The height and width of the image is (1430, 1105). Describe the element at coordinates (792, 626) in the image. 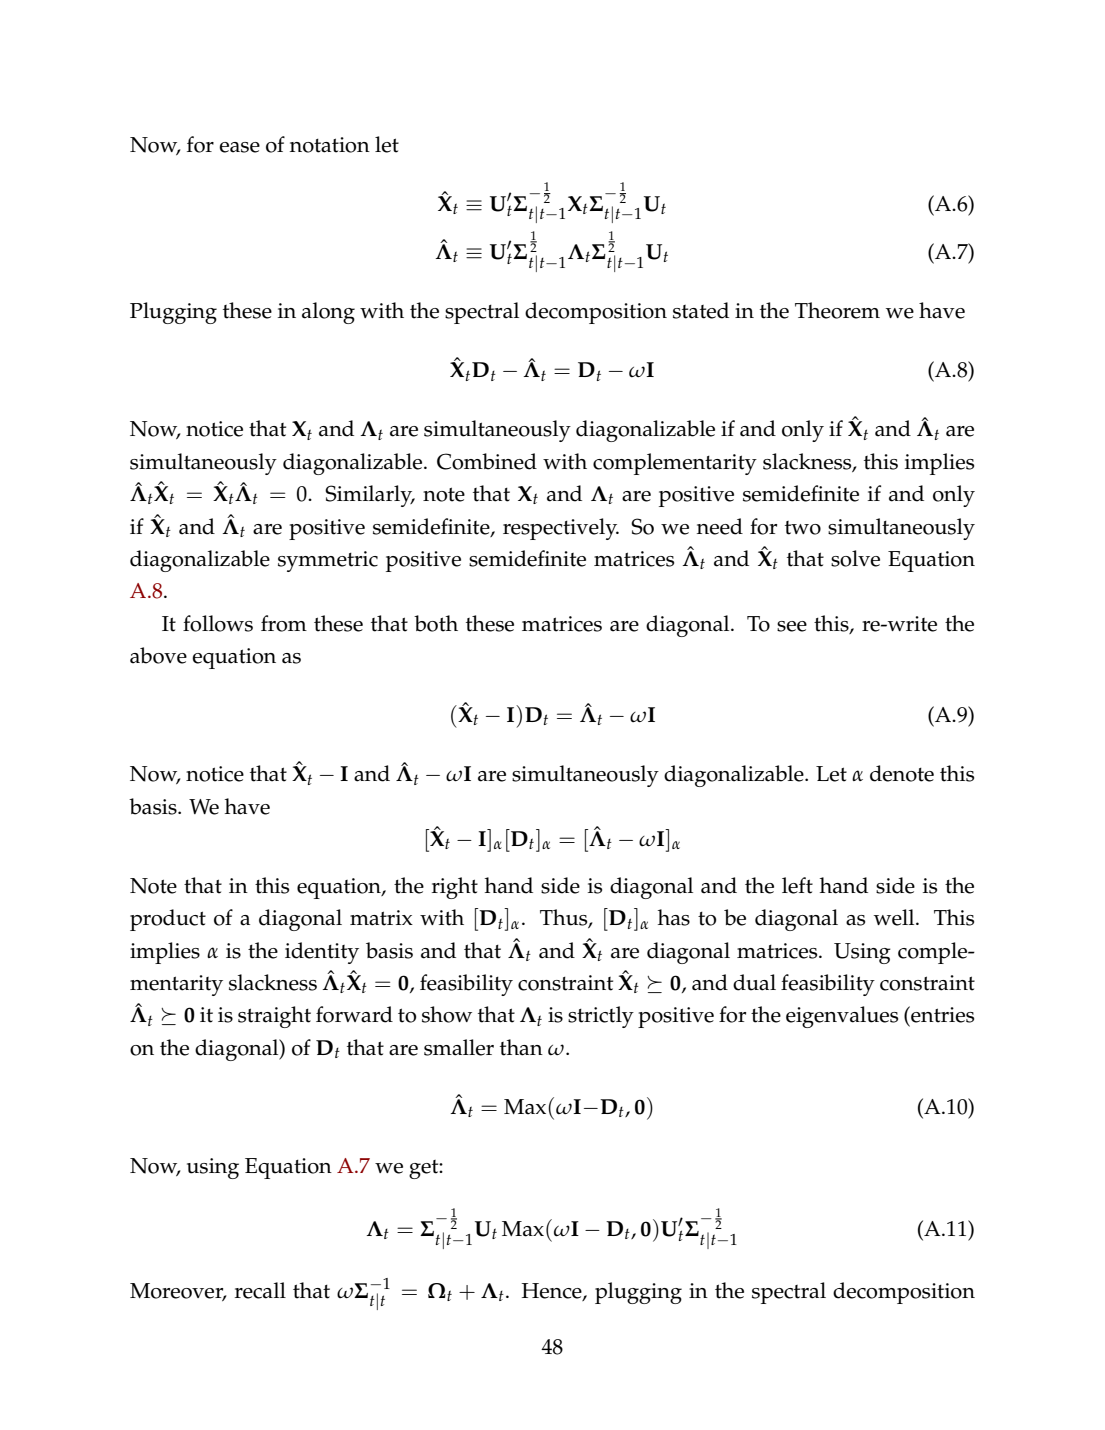

I see `see` at that location.
